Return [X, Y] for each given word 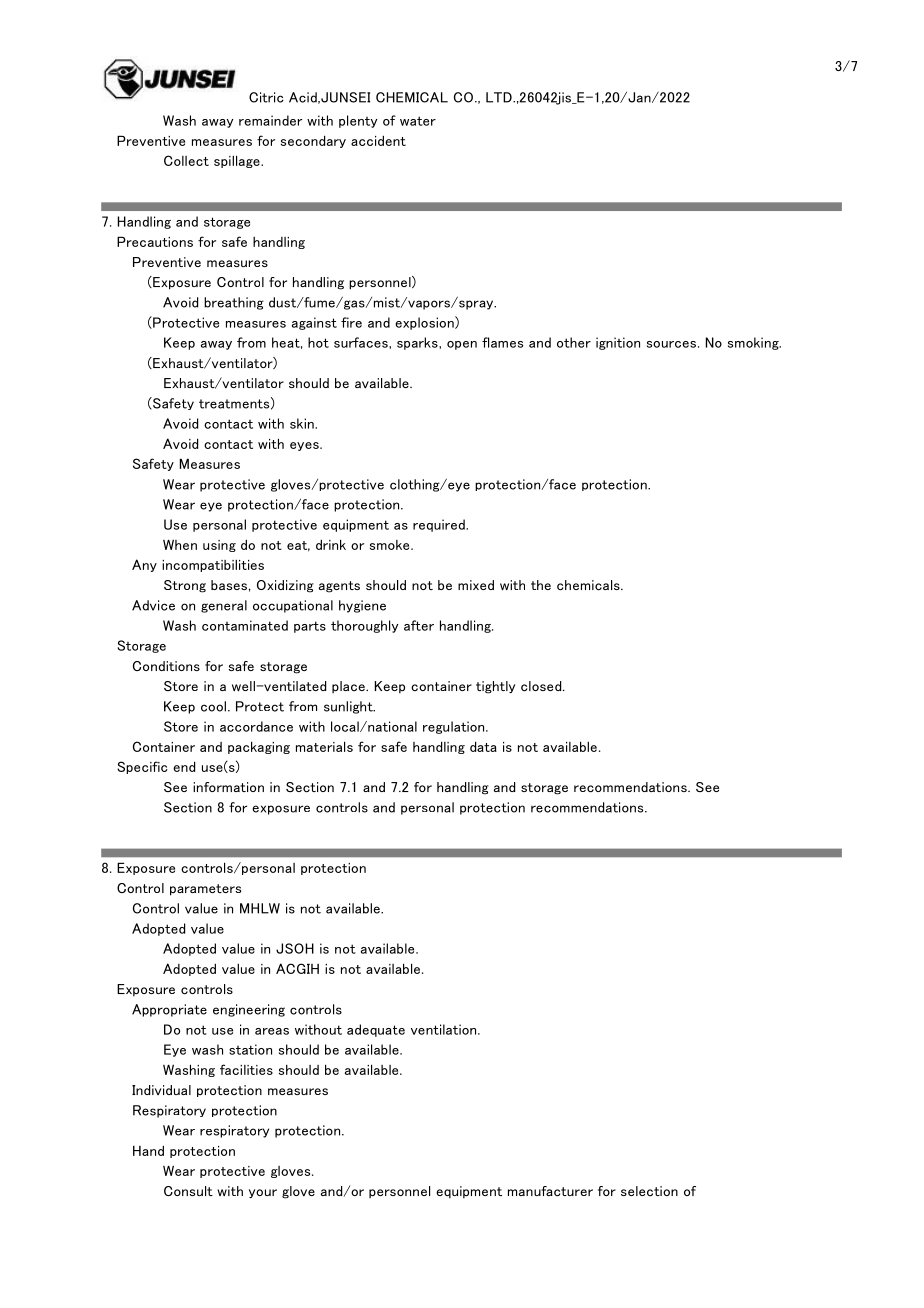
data [483, 746]
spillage [238, 161]
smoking [754, 343]
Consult [188, 1191]
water [418, 121]
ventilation [445, 1029]
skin [303, 423]
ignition [618, 343]
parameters [205, 890]
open [462, 345]
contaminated [245, 625]
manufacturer [550, 1191]
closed [542, 686]
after [419, 625]
